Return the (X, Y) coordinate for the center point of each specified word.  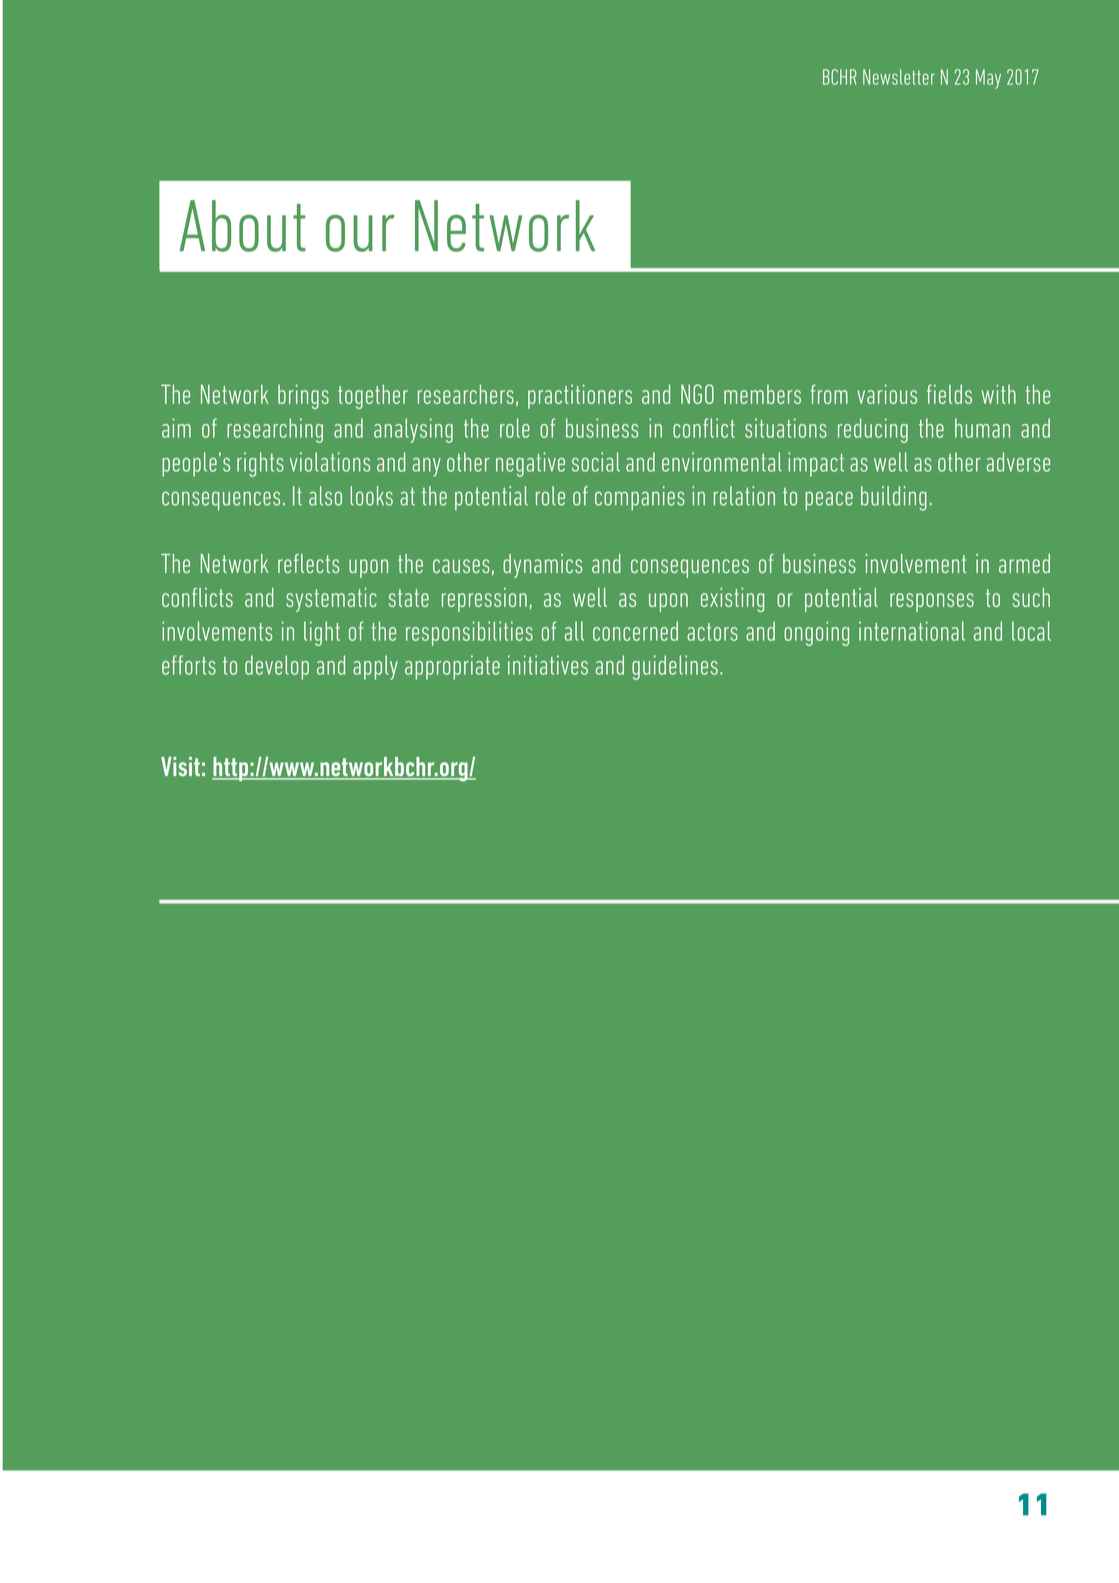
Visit (180, 766)
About (243, 226)
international (912, 631)
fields (949, 394)
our (360, 233)
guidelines (675, 667)
